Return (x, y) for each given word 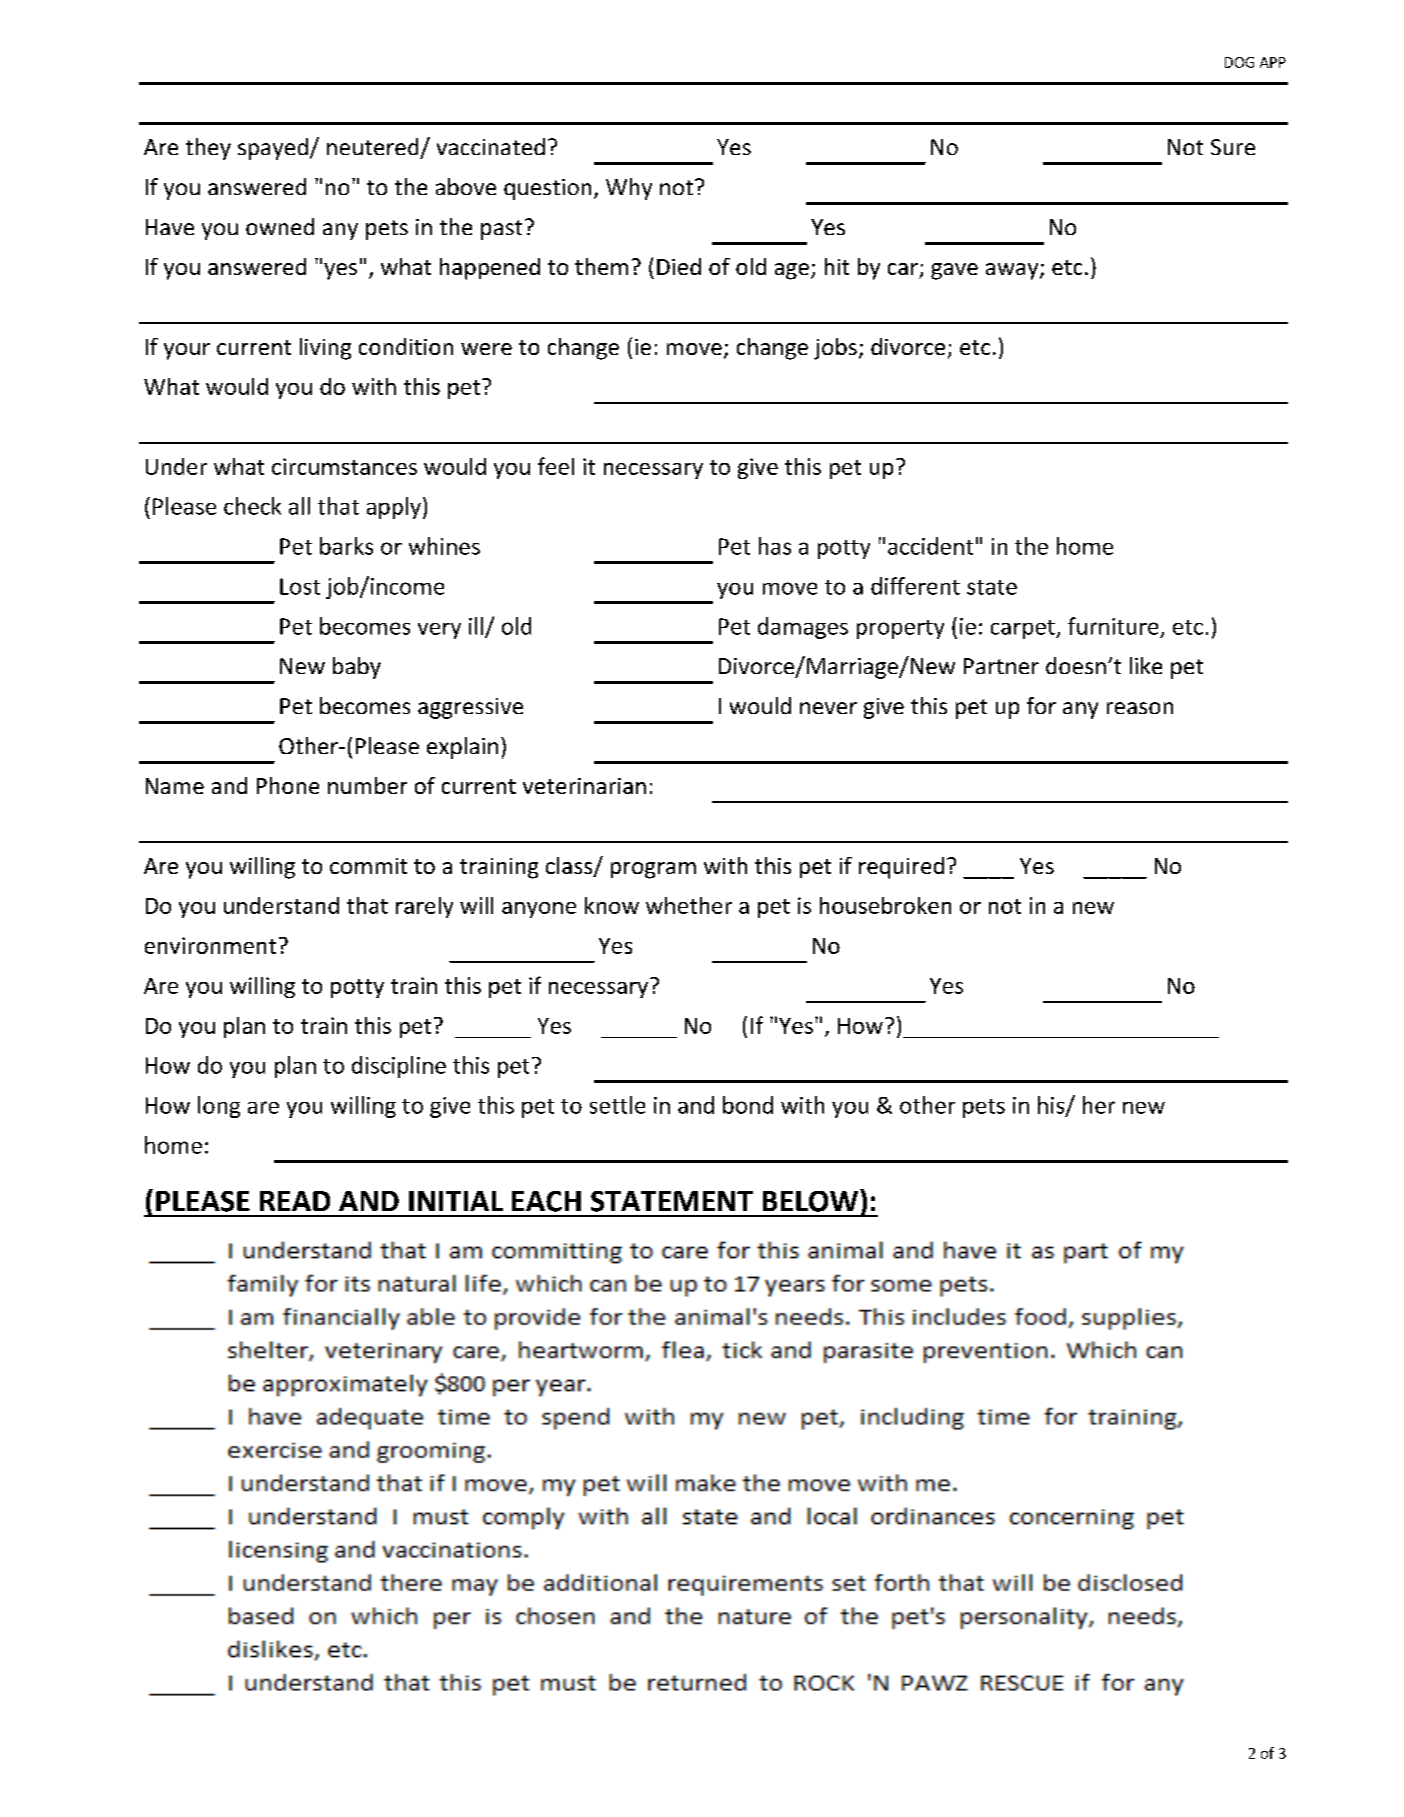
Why (629, 189)
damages (803, 628)
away (1013, 271)
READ (295, 1201)
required (901, 868)
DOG (1239, 62)
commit (368, 866)
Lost (300, 586)
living (325, 349)
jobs (835, 349)
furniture (1113, 626)
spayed (273, 149)
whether (689, 905)
